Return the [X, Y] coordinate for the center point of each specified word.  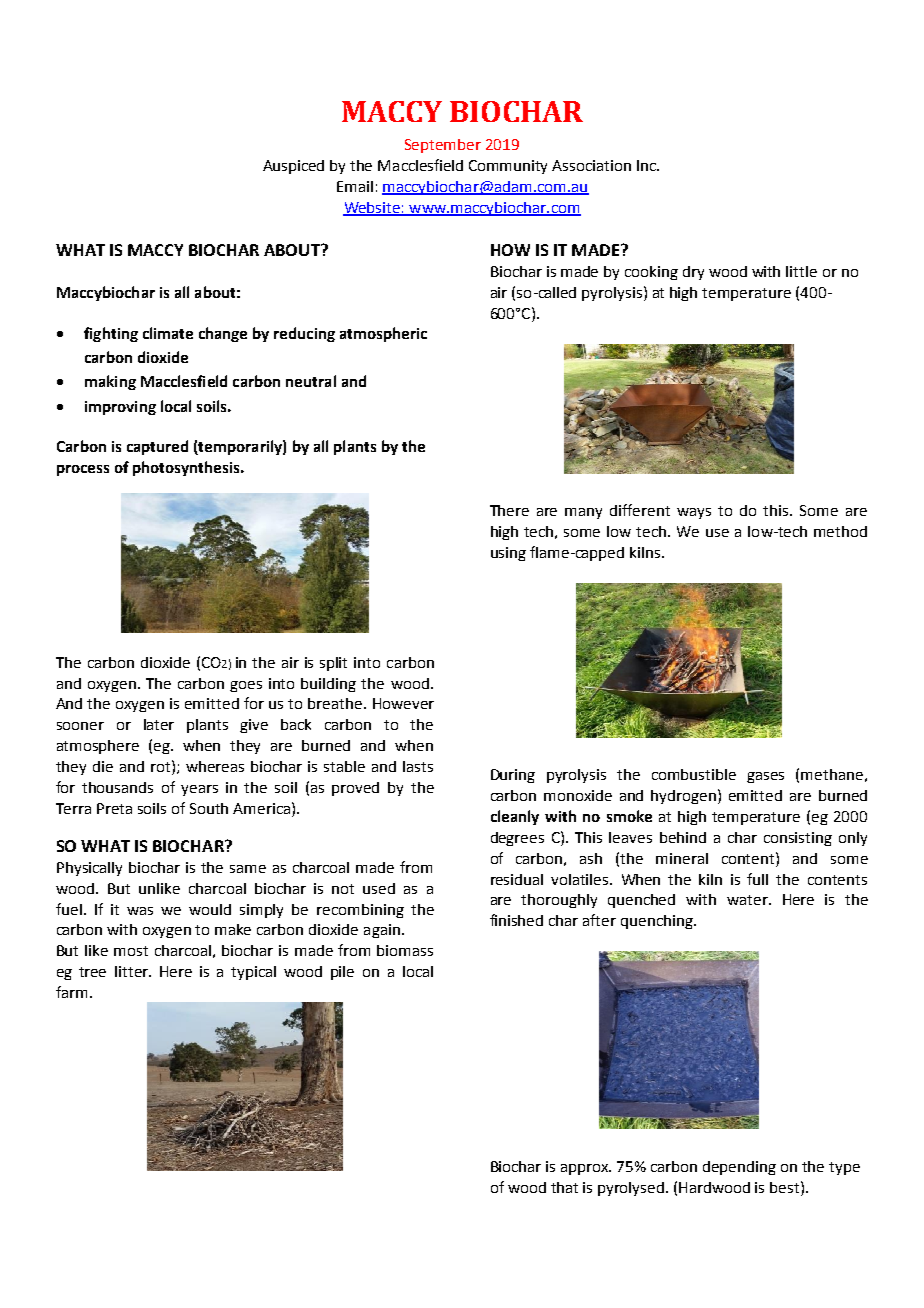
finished [516, 920]
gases [765, 777]
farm [71, 992]
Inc [647, 165]
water [748, 900]
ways [694, 513]
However [403, 703]
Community [508, 167]
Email [355, 186]
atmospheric [383, 334]
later [159, 724]
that [564, 1187]
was [140, 911]
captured [157, 447]
